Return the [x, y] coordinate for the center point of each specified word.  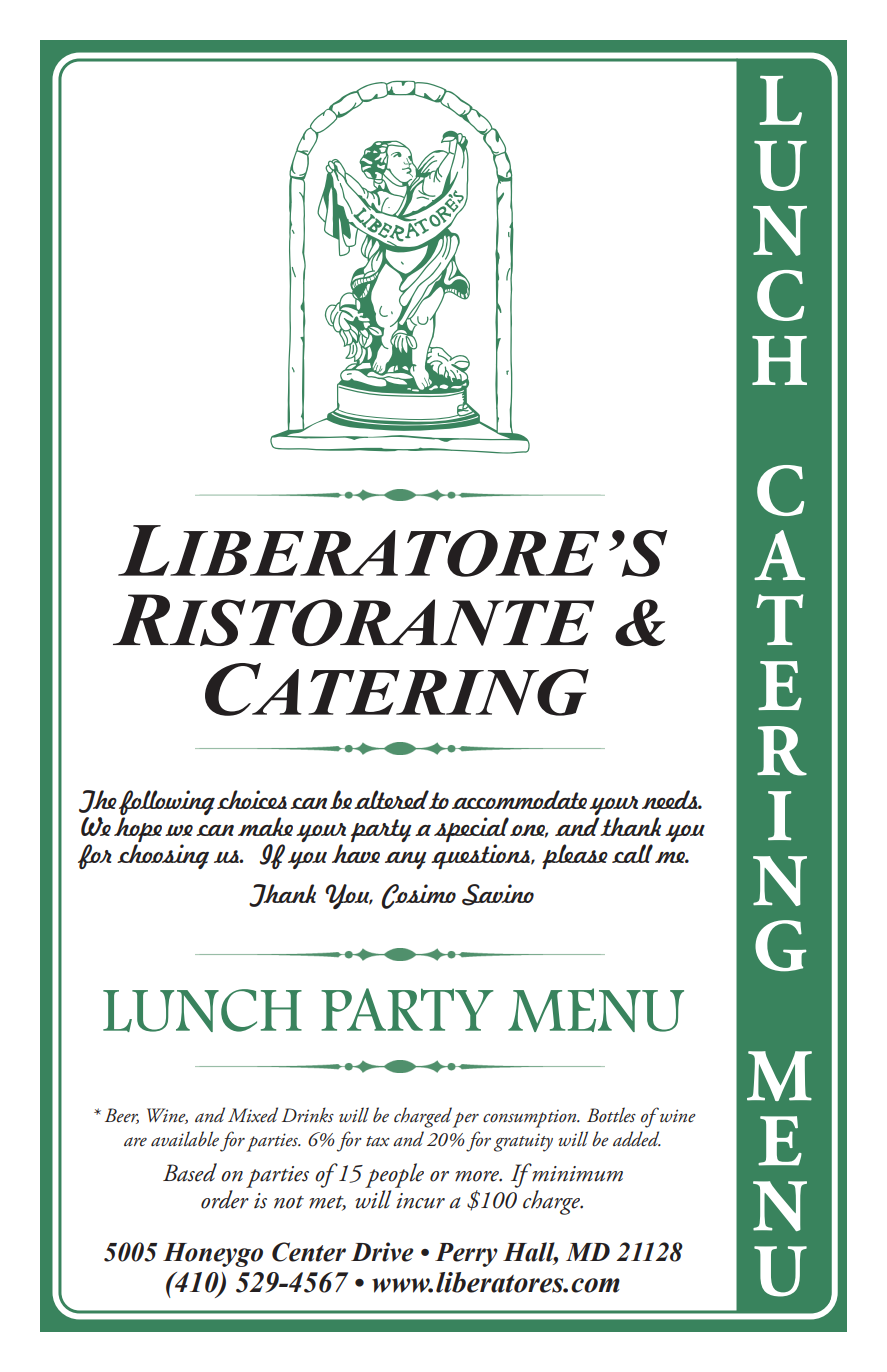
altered [391, 799]
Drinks [308, 1114]
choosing [163, 856]
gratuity [523, 1142]
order [225, 1199]
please [575, 856]
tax [378, 1141]
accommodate [519, 799]
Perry [466, 1255]
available [185, 1139]
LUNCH [202, 1010]
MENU [596, 1010]
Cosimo [418, 896]
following [167, 804]
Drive [382, 1252]
